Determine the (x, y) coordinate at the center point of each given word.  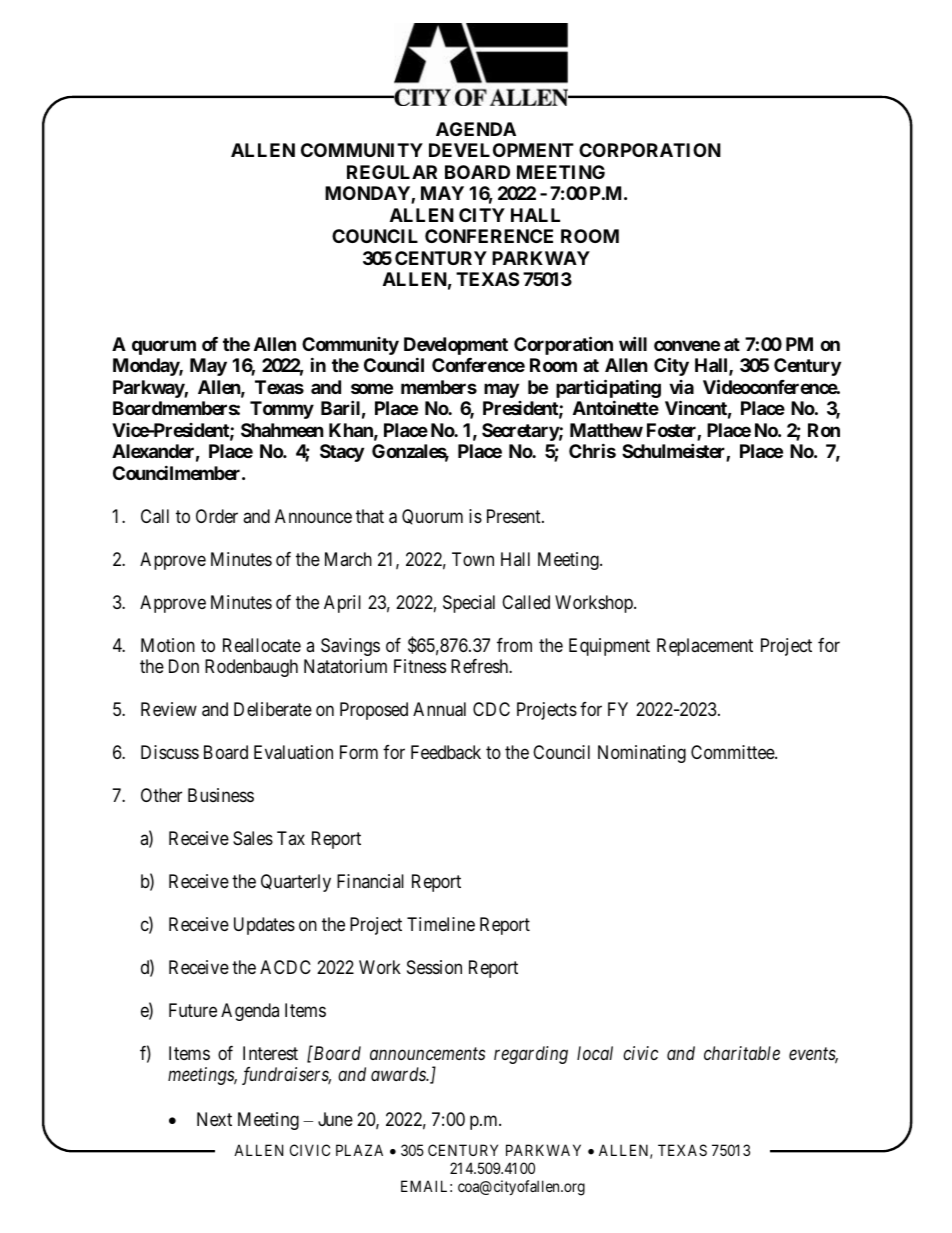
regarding (531, 1055)
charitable (742, 1053)
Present (515, 516)
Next (214, 1119)
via (681, 387)
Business (221, 795)
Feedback (446, 752)
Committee (733, 752)
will (633, 343)
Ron (824, 430)
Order (217, 516)
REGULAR (392, 172)
